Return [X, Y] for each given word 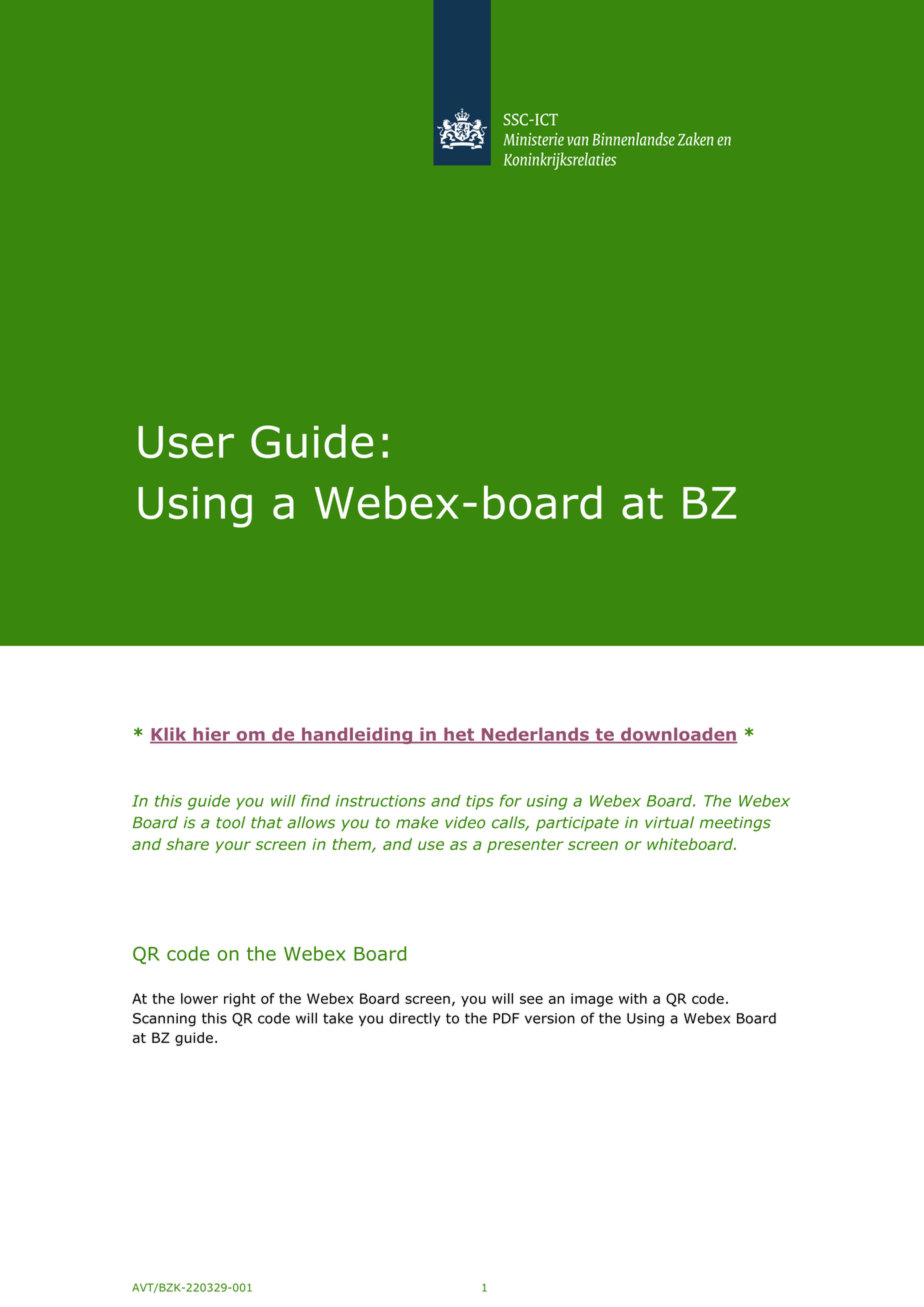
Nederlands [535, 735]
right [240, 1000]
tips [480, 802]
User [186, 442]
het [459, 735]
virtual [669, 822]
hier [211, 735]
